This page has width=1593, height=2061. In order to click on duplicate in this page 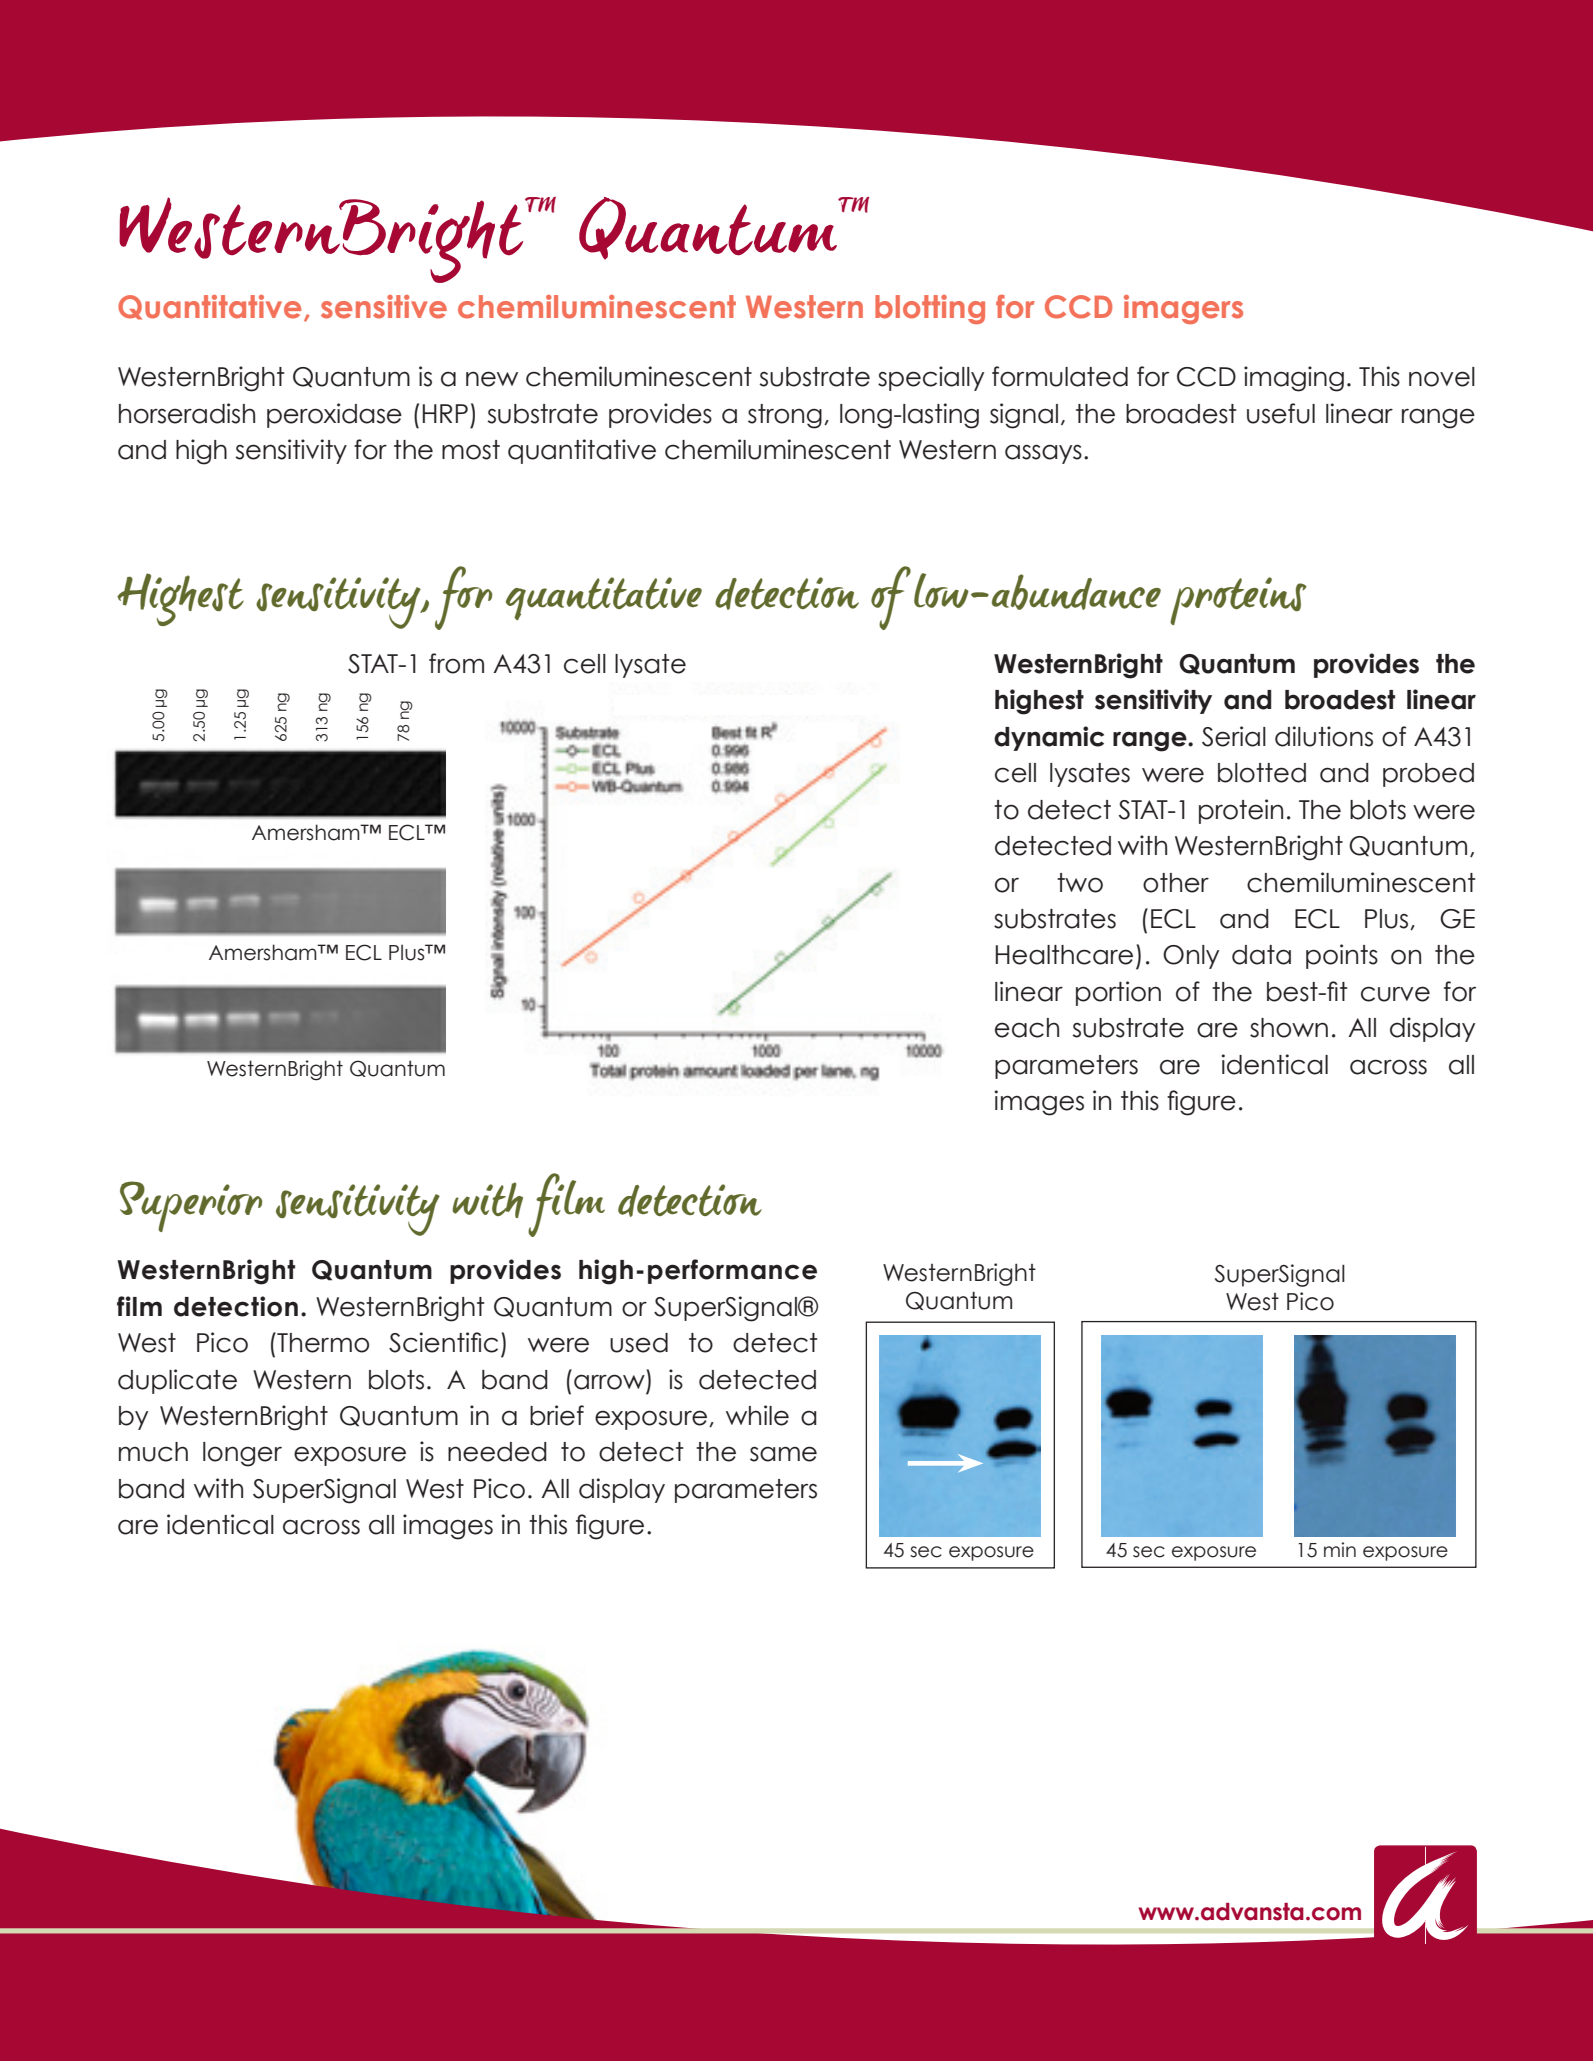, I will do `click(177, 1381)`.
